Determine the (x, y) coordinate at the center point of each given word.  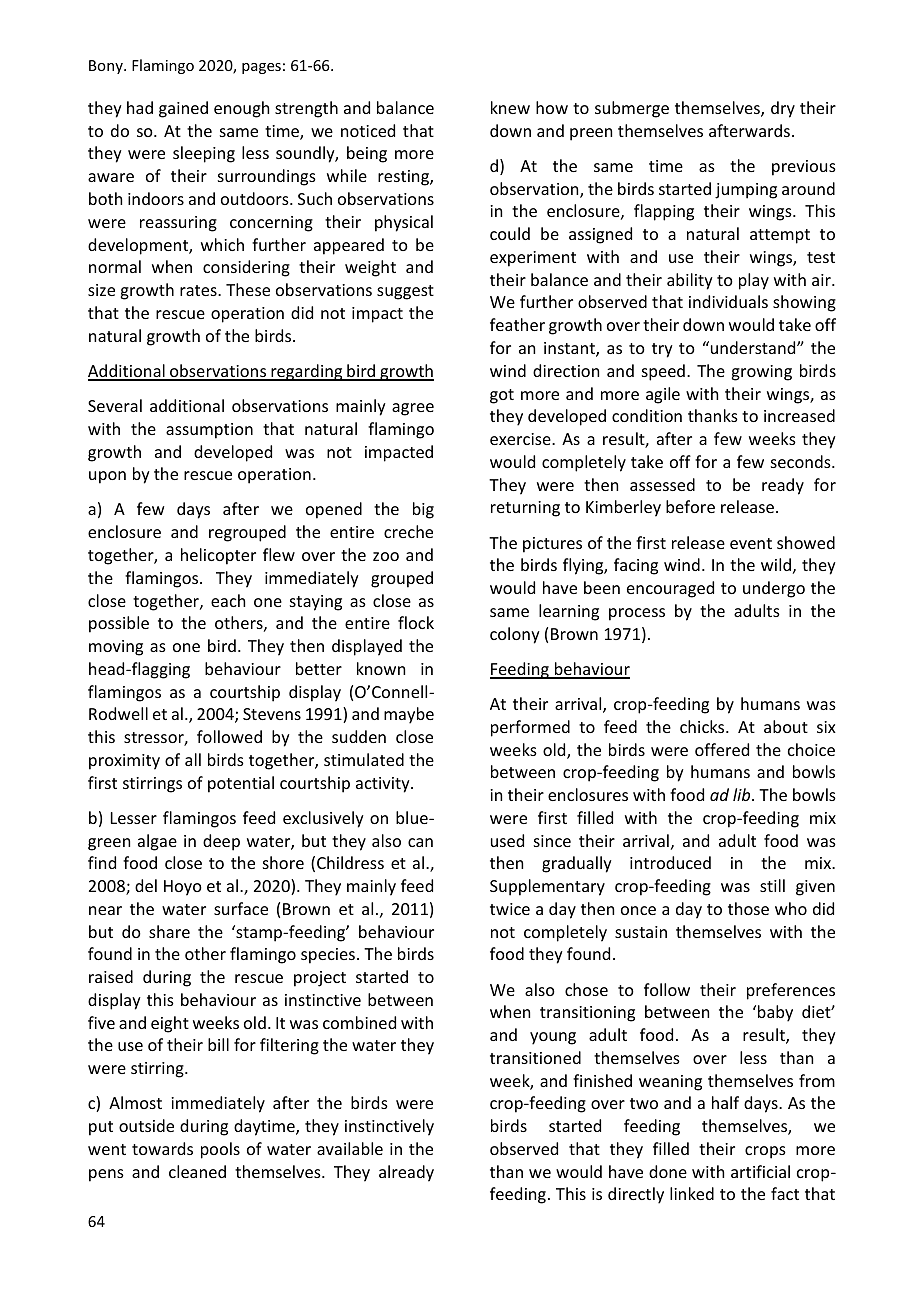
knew (510, 107)
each (228, 600)
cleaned (197, 1171)
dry (783, 109)
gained (183, 109)
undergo (774, 589)
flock (416, 622)
